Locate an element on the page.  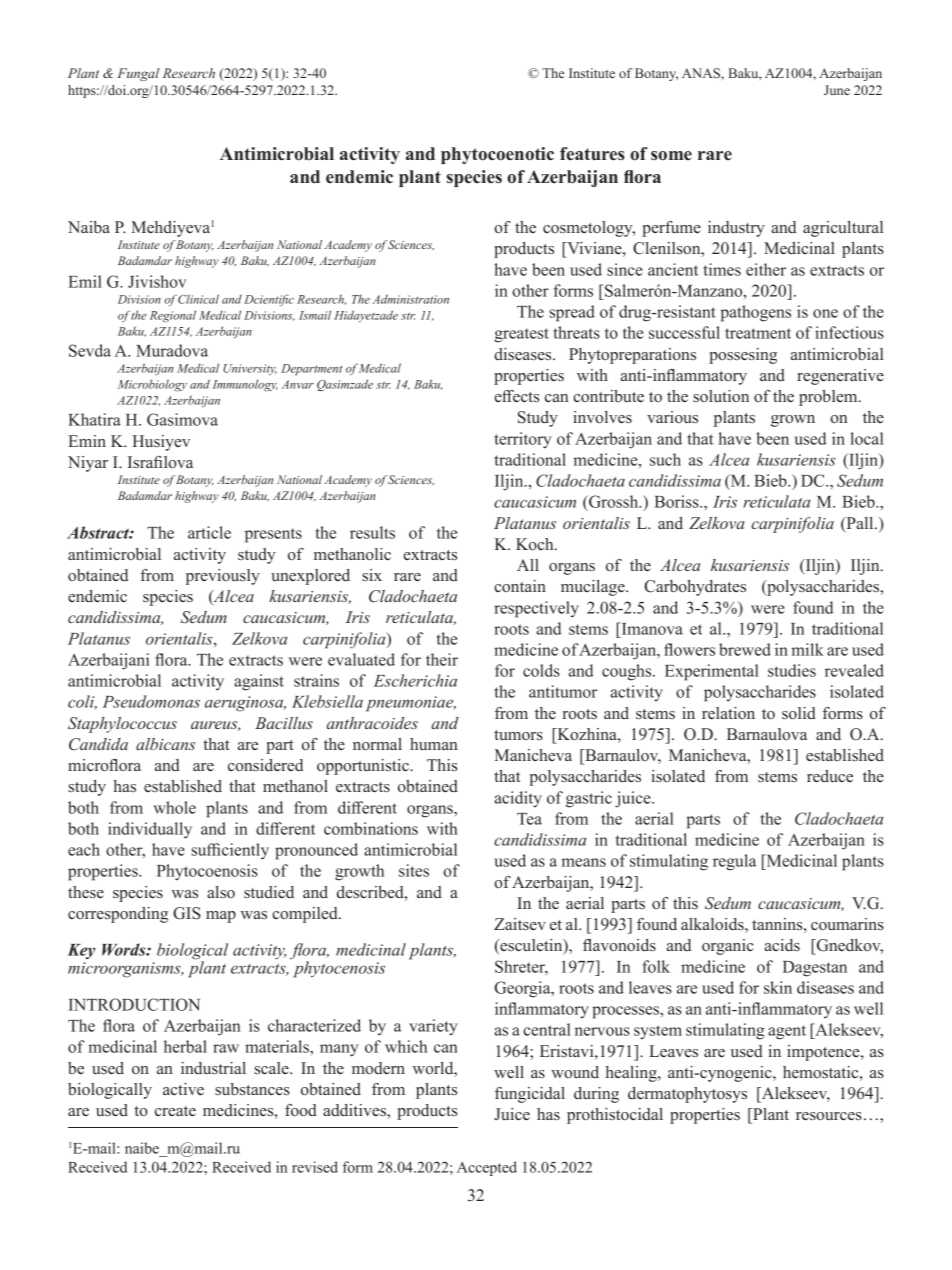
their is located at coordinates (442, 659).
